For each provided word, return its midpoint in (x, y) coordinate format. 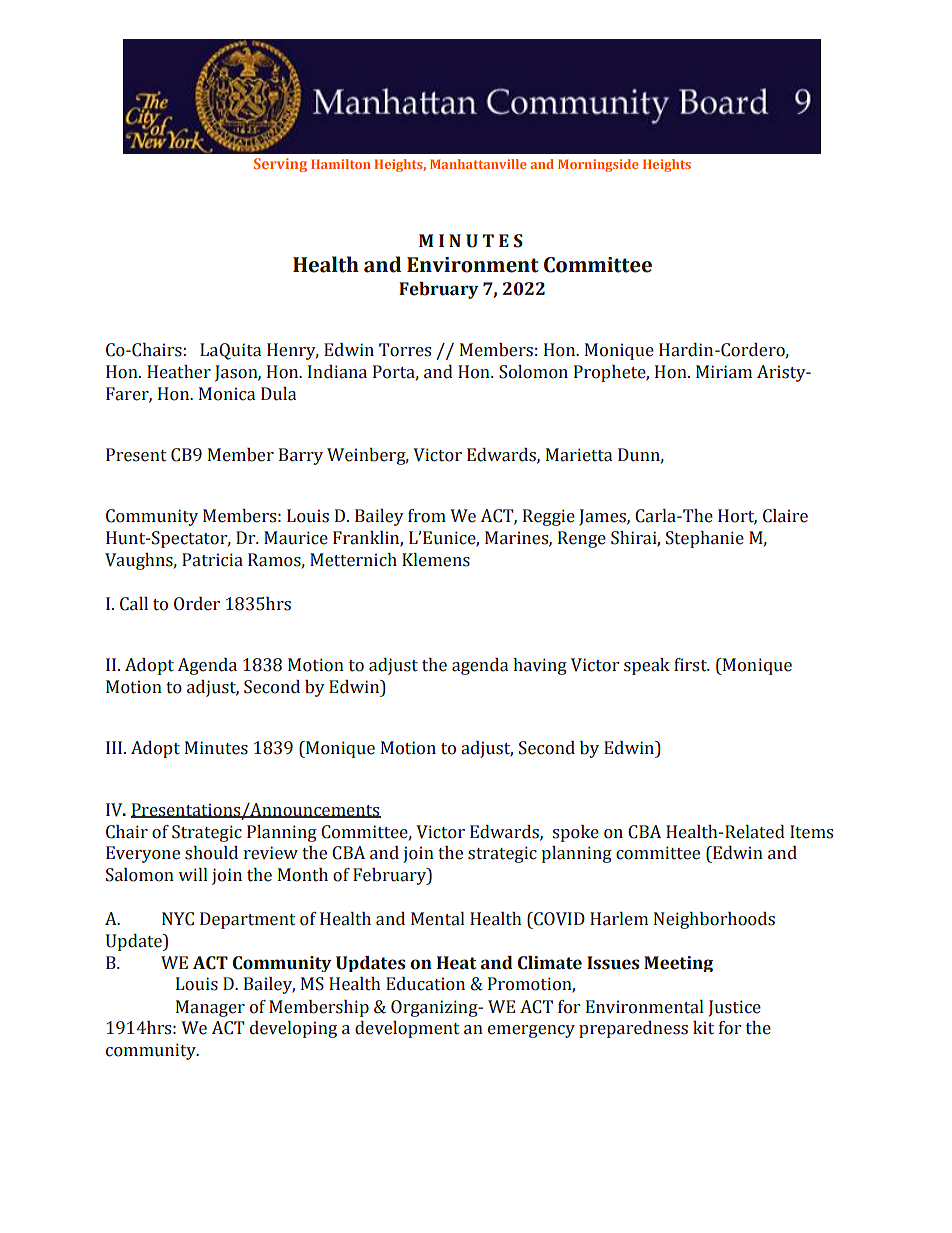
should (211, 853)
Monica (227, 394)
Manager (210, 1008)
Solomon (533, 372)
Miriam (724, 372)
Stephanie (705, 539)
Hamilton (340, 164)
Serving (280, 165)
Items (811, 832)
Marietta (579, 455)
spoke (575, 833)
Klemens (436, 560)
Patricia (212, 560)
